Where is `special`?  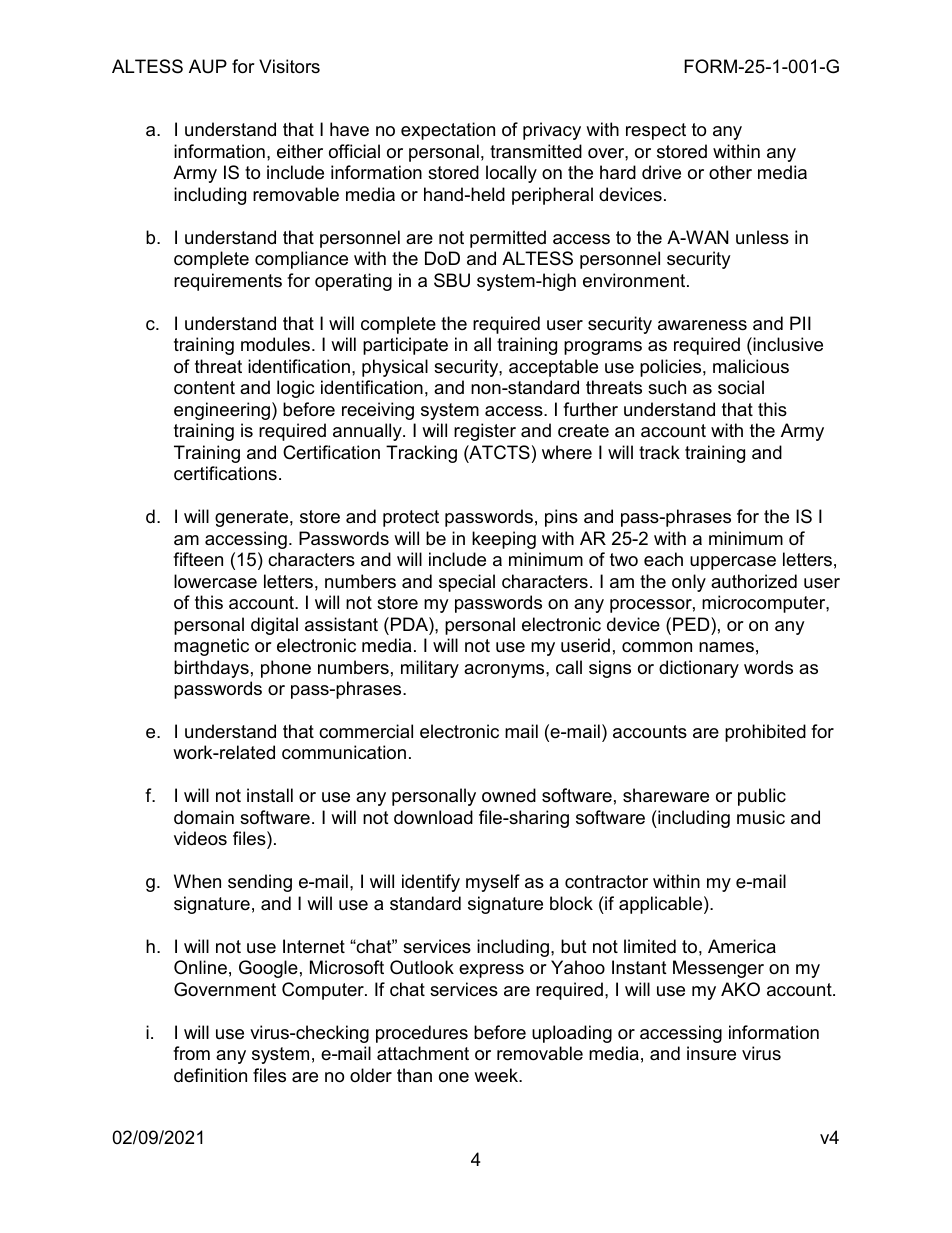 special is located at coordinates (467, 583).
